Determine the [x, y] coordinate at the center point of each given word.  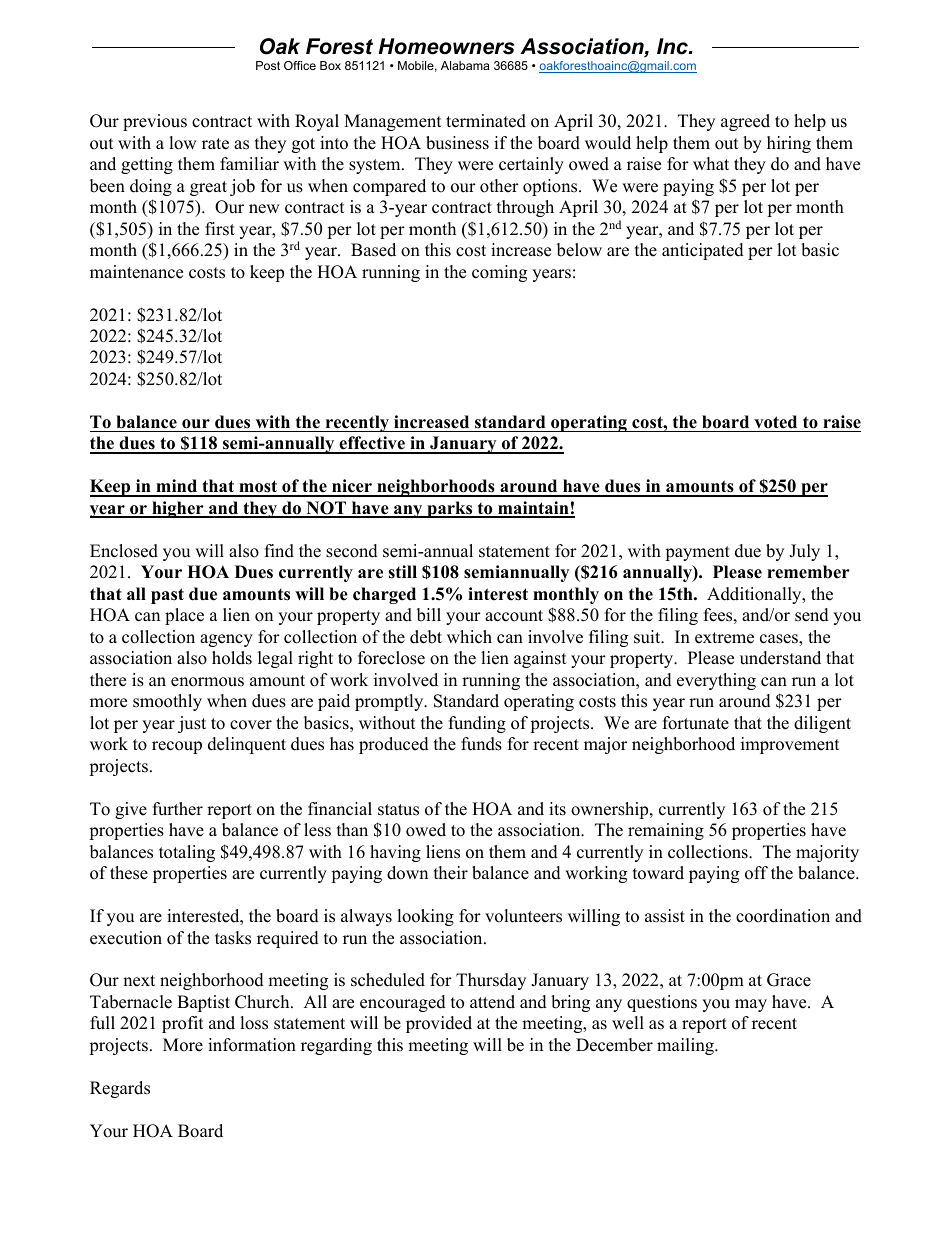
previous [155, 122]
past [167, 596]
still [402, 572]
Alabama [465, 65]
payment [697, 553]
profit [183, 1024]
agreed [745, 122]
